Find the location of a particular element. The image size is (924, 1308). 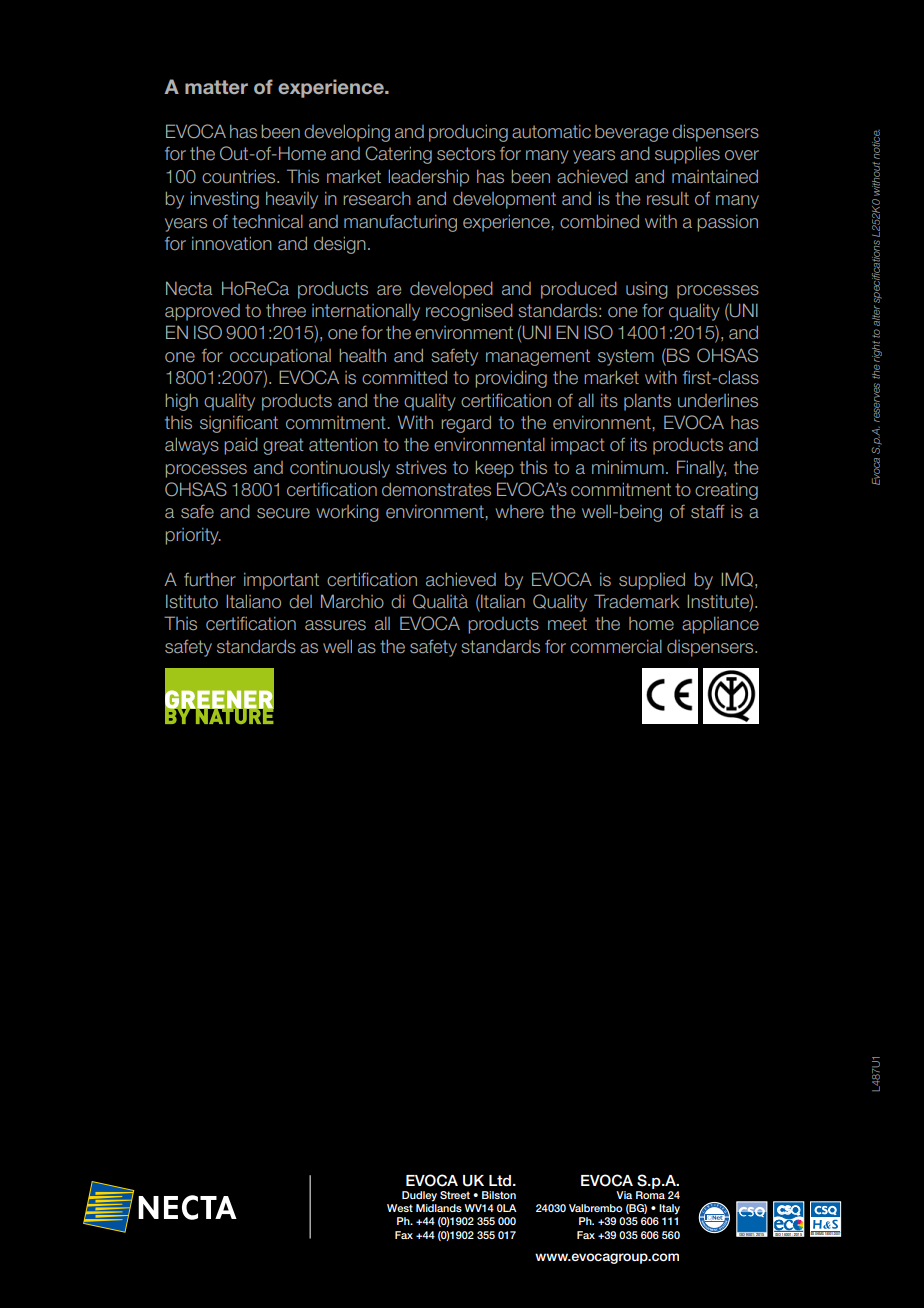

del is located at coordinates (300, 602).
